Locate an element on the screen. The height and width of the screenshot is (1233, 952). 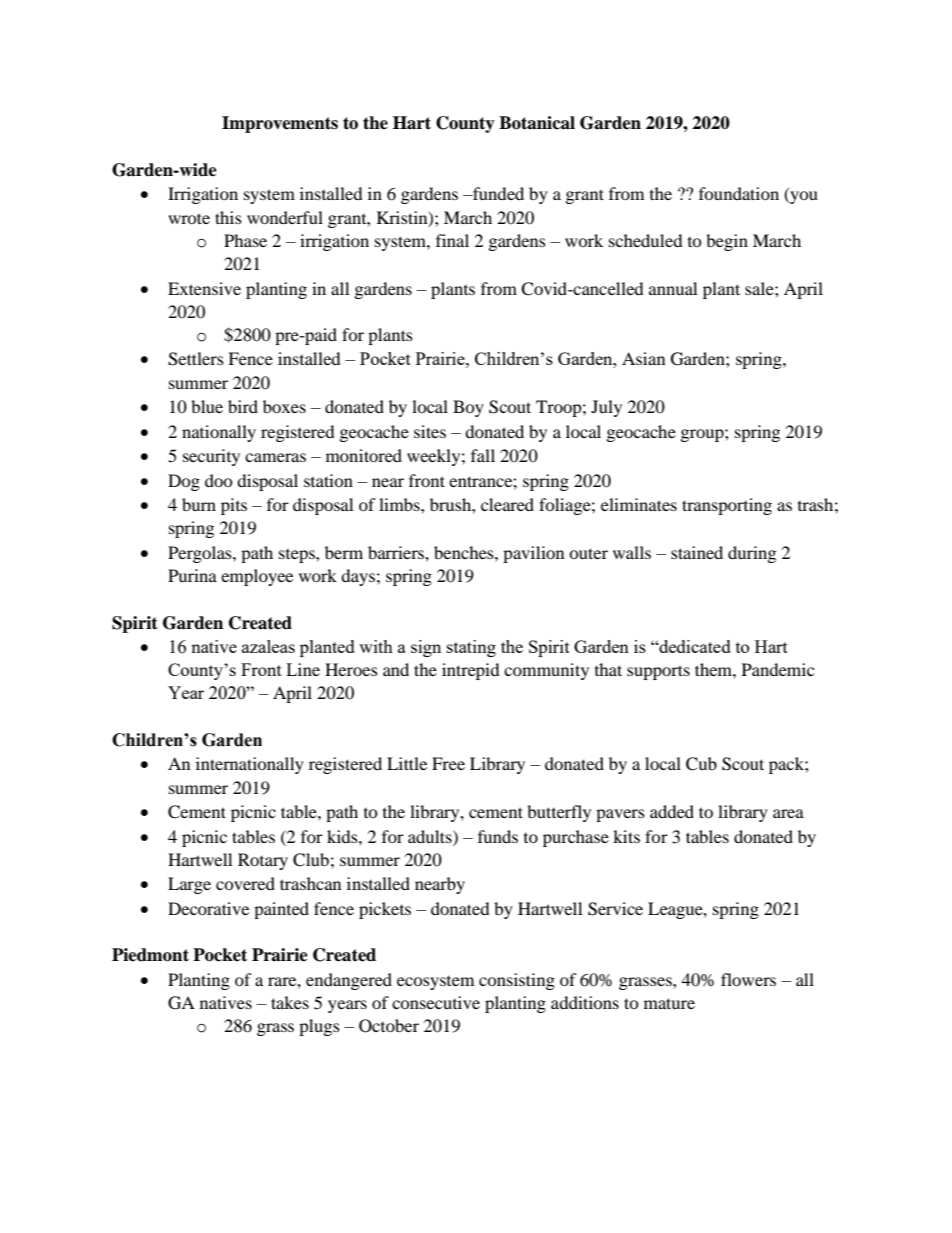
employee is located at coordinates (257, 577).
